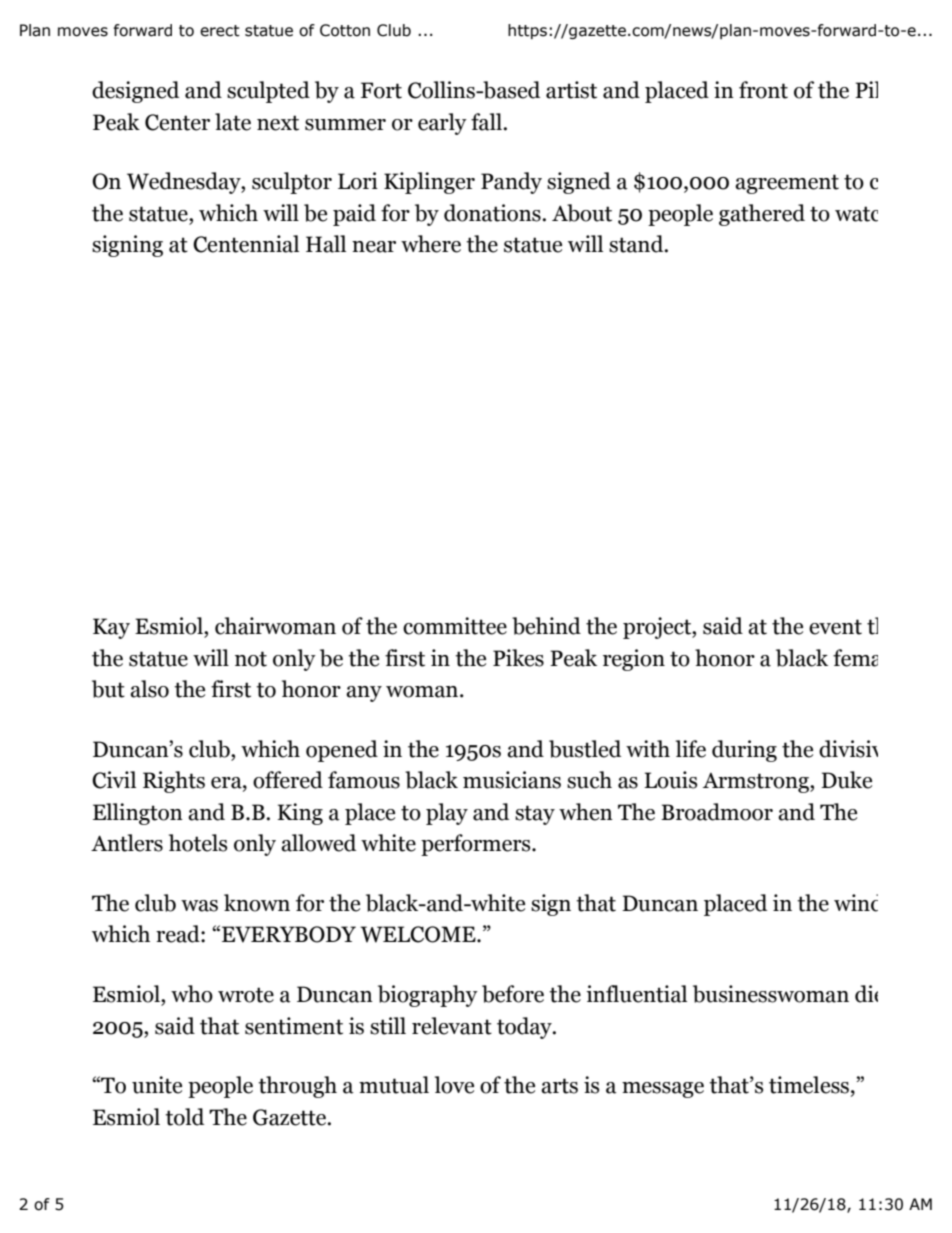 The image size is (952, 1233). What do you see at coordinates (431, 244) in the screenshot?
I see `where` at bounding box center [431, 244].
